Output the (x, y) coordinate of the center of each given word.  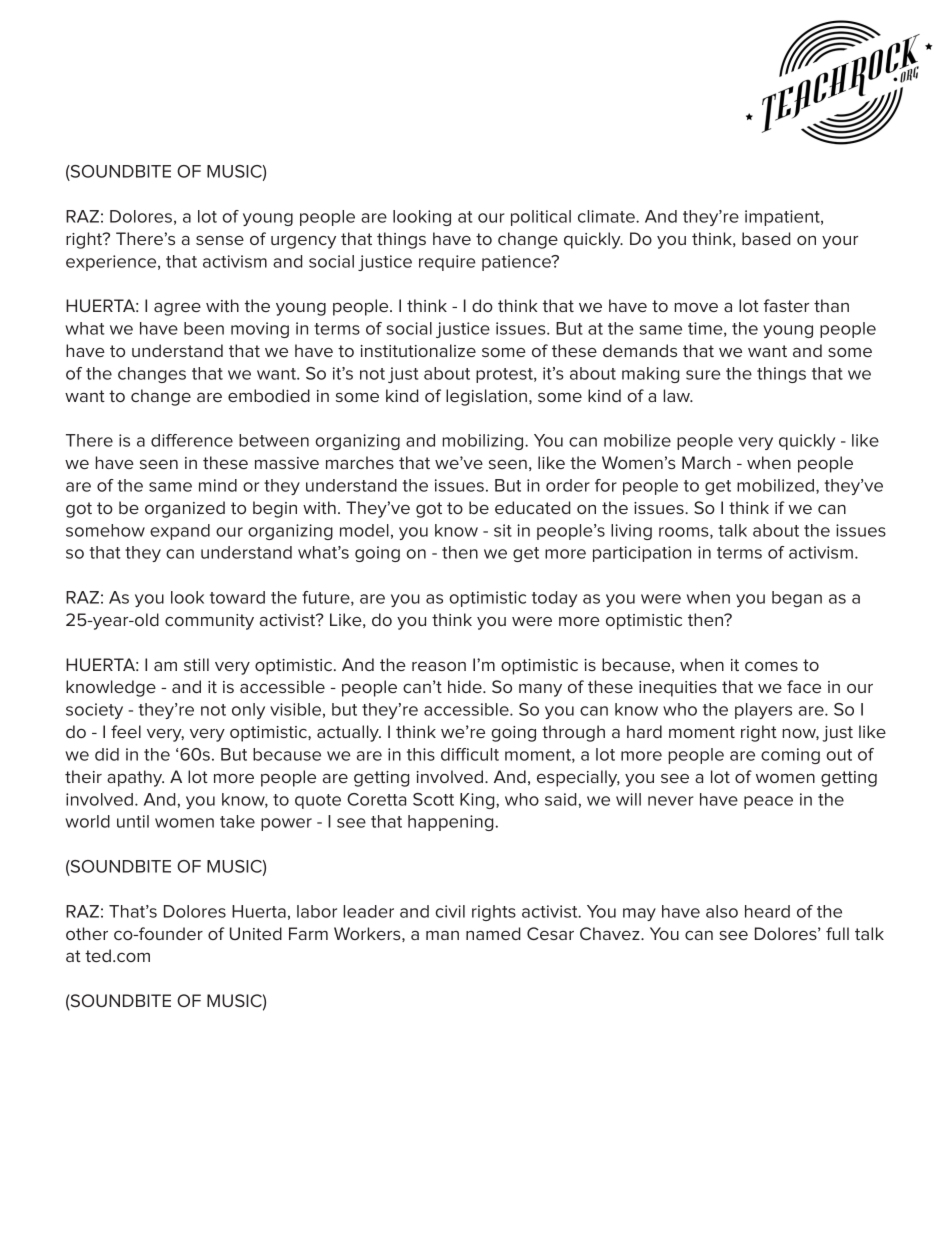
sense (220, 240)
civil (450, 911)
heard (767, 911)
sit (503, 530)
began (797, 599)
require (447, 263)
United (256, 933)
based (766, 238)
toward (237, 597)
